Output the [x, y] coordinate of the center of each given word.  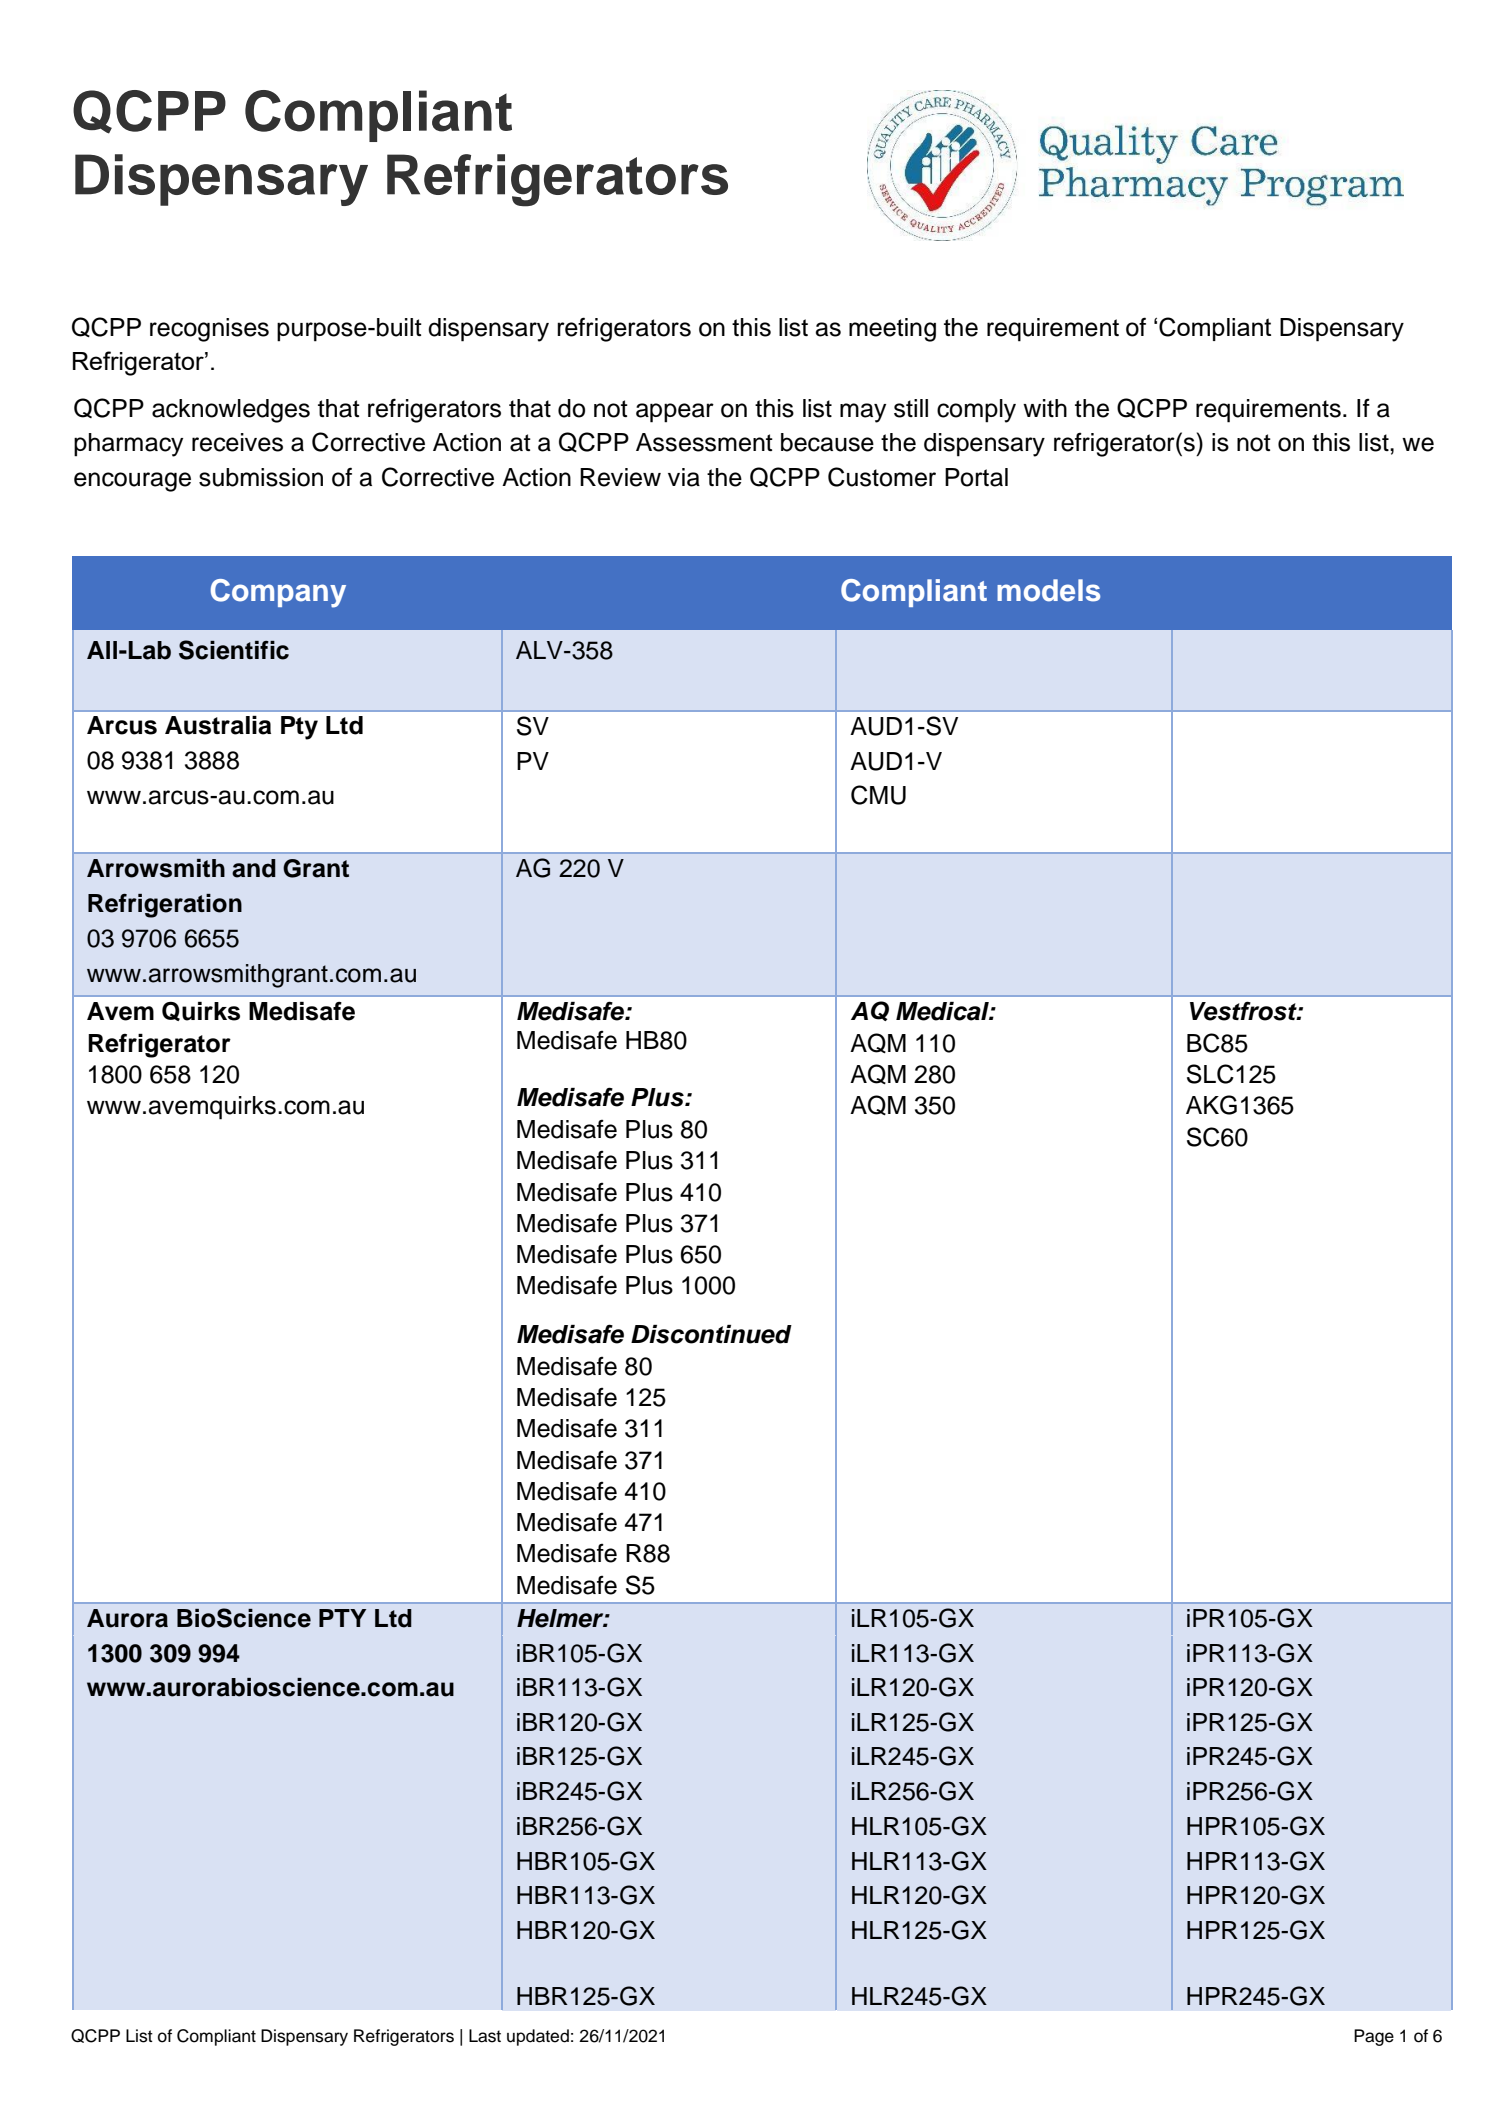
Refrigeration [165, 906]
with [1045, 408]
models [1048, 590]
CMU [878, 795]
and [254, 868]
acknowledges [231, 411]
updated [538, 2037]
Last [485, 2036]
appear [675, 413]
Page [1374, 2037]
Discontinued [711, 1334]
